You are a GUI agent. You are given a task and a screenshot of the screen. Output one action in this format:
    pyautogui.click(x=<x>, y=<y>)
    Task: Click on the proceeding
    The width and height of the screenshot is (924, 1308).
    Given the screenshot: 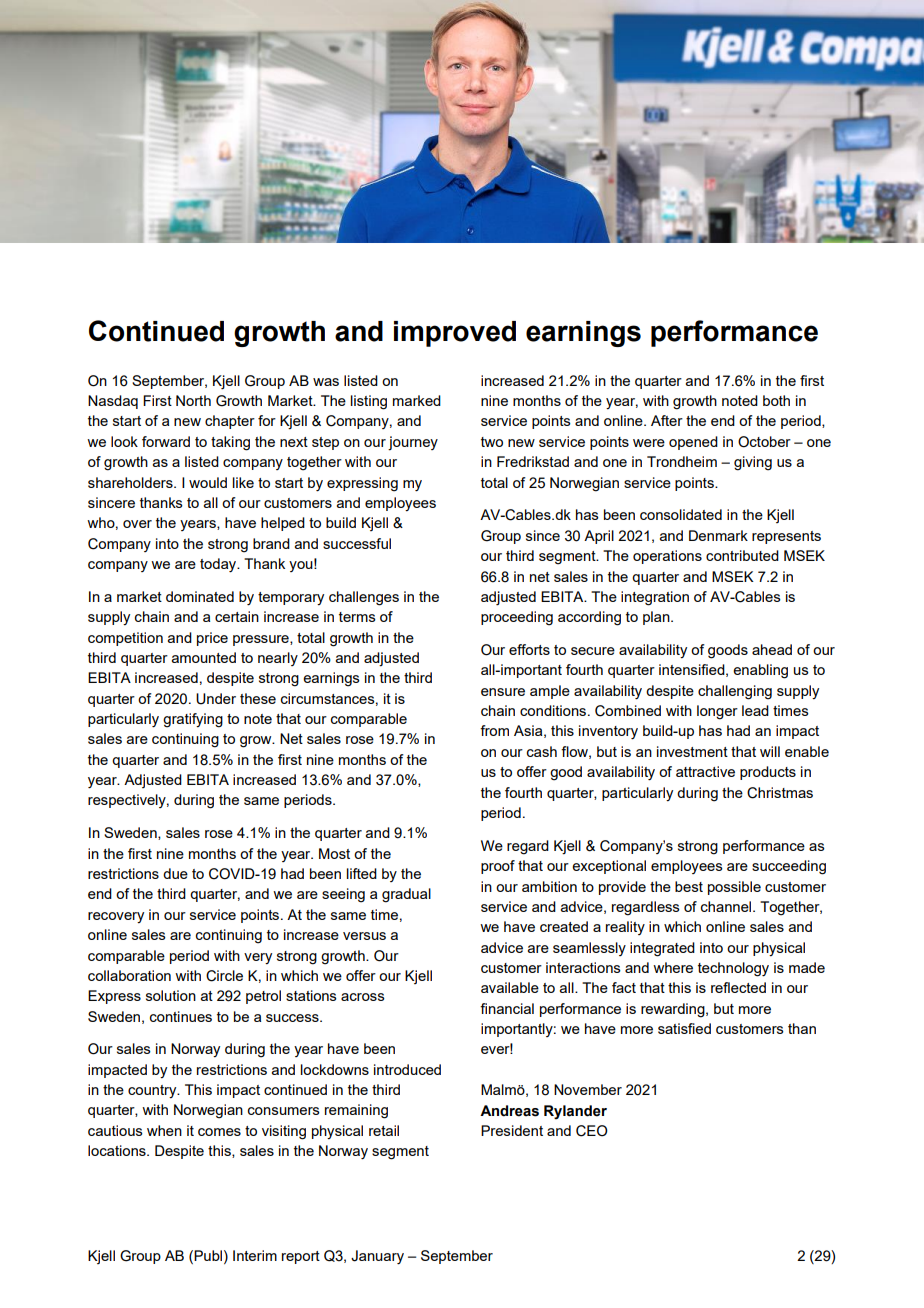 What is the action you would take?
    pyautogui.click(x=517, y=618)
